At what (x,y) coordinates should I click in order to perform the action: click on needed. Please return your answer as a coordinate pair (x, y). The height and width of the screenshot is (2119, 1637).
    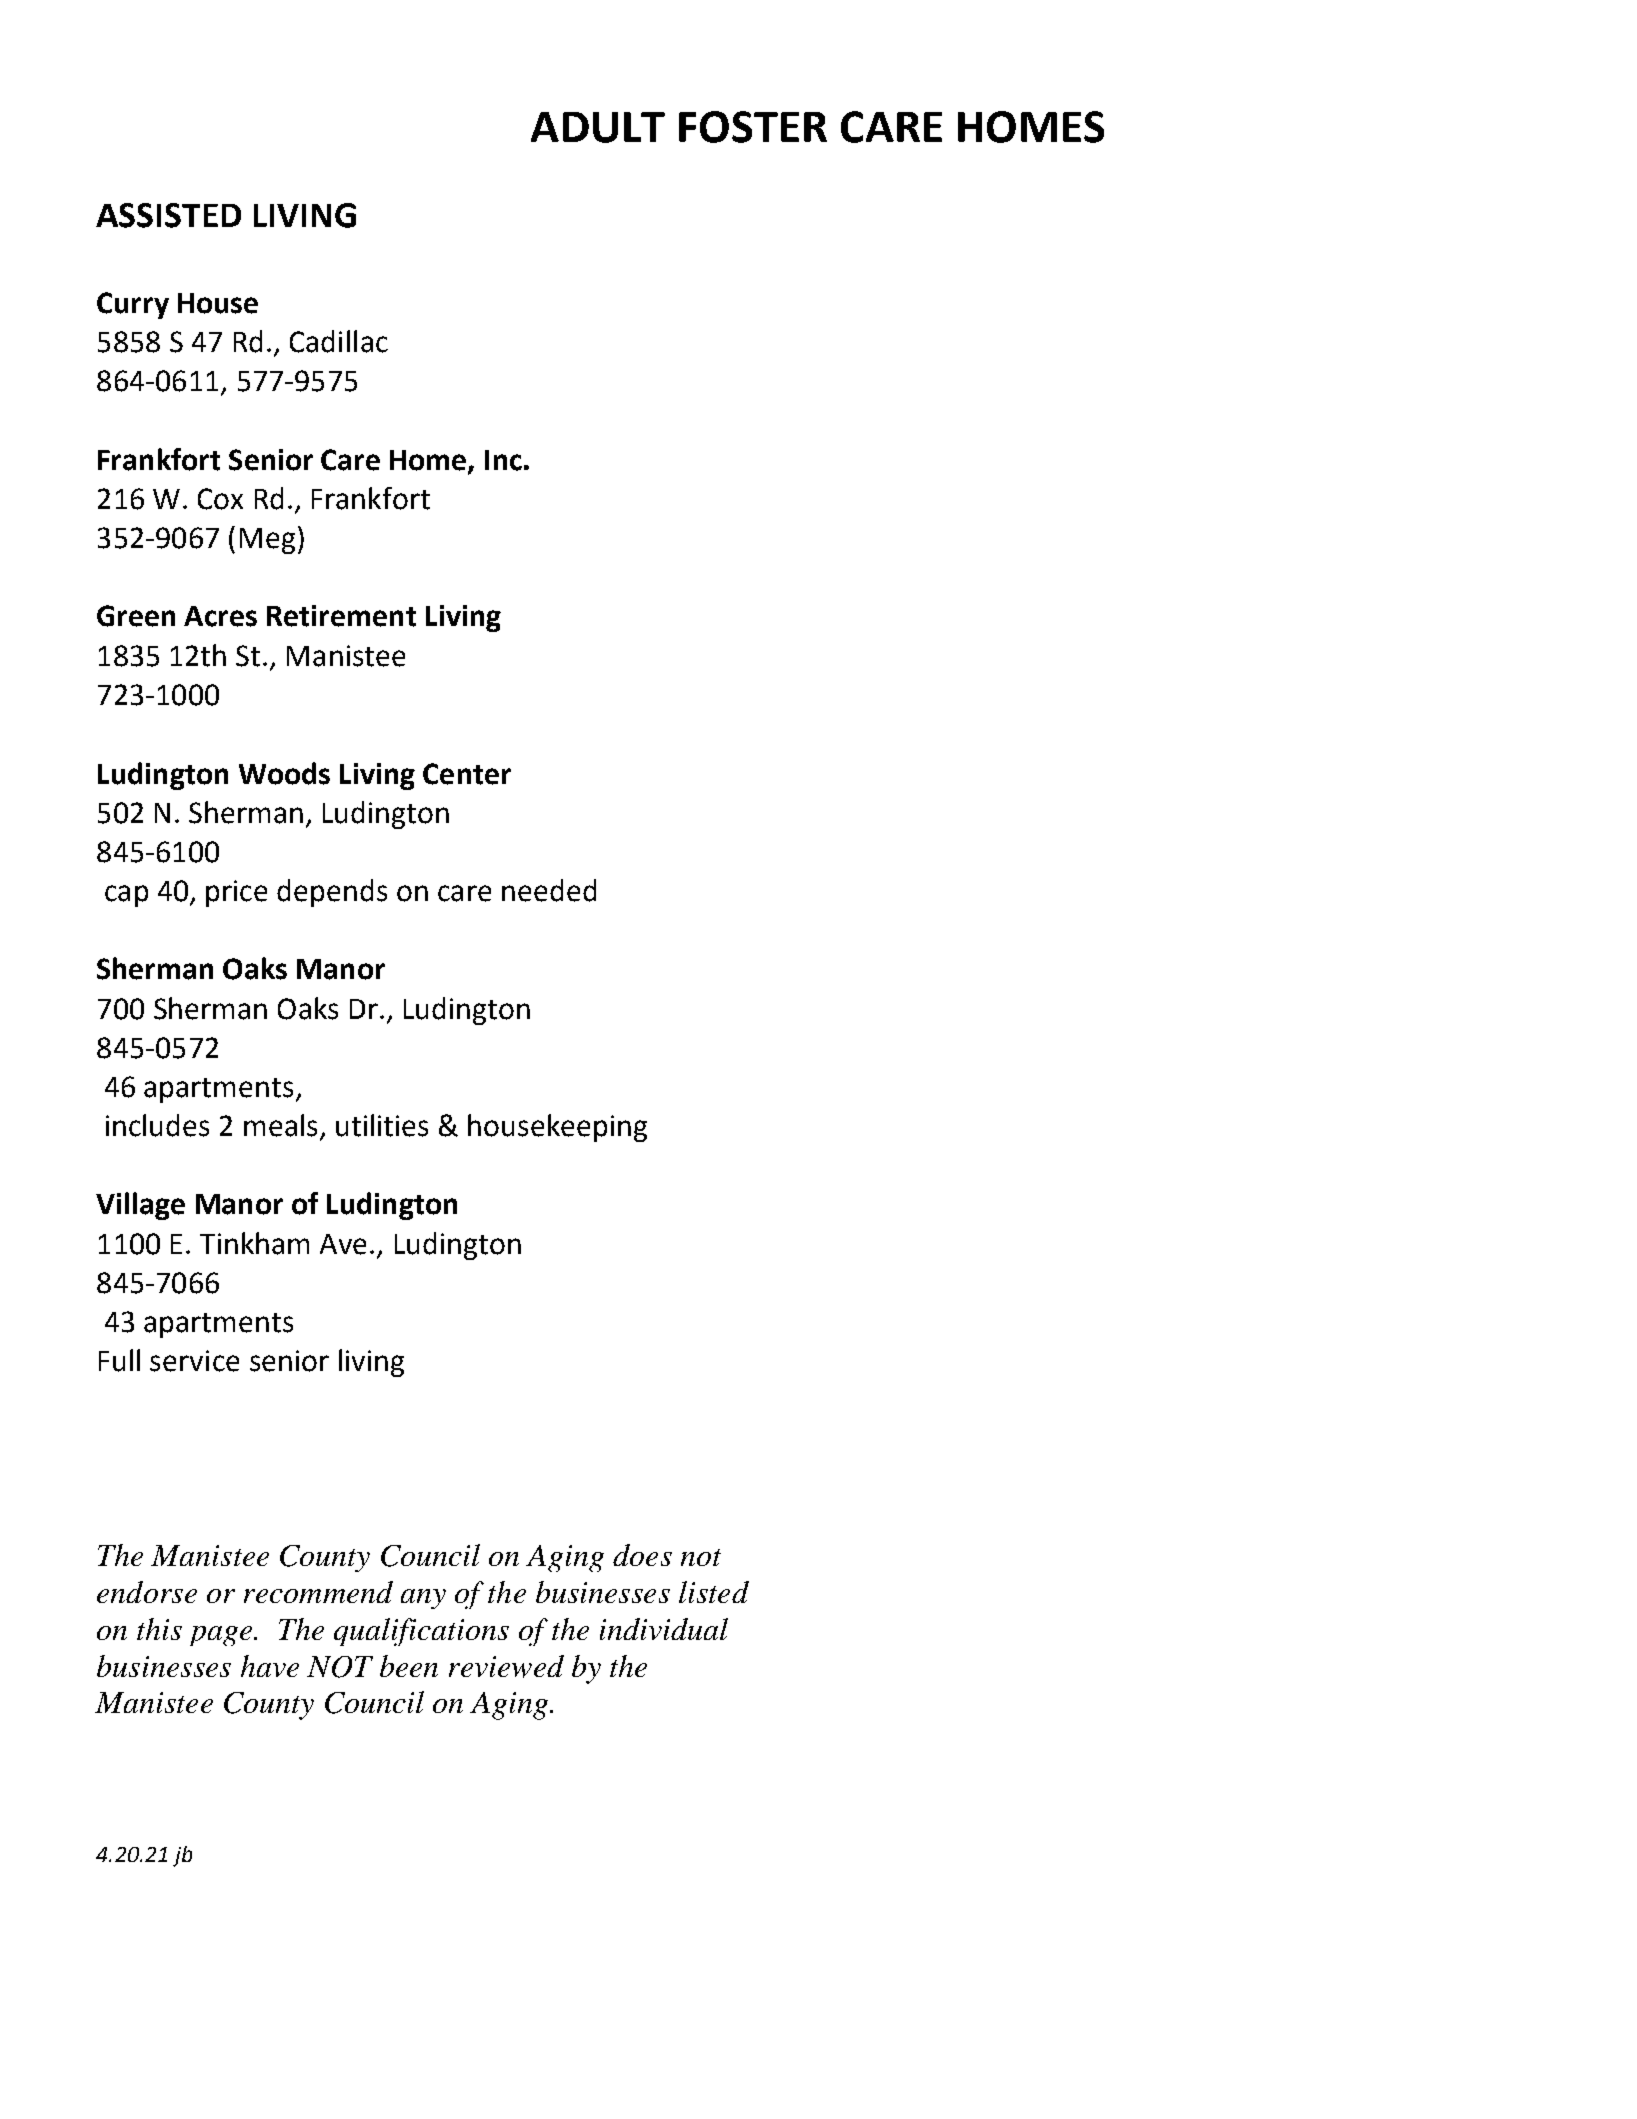
    Looking at the image, I should click on (549, 890).
